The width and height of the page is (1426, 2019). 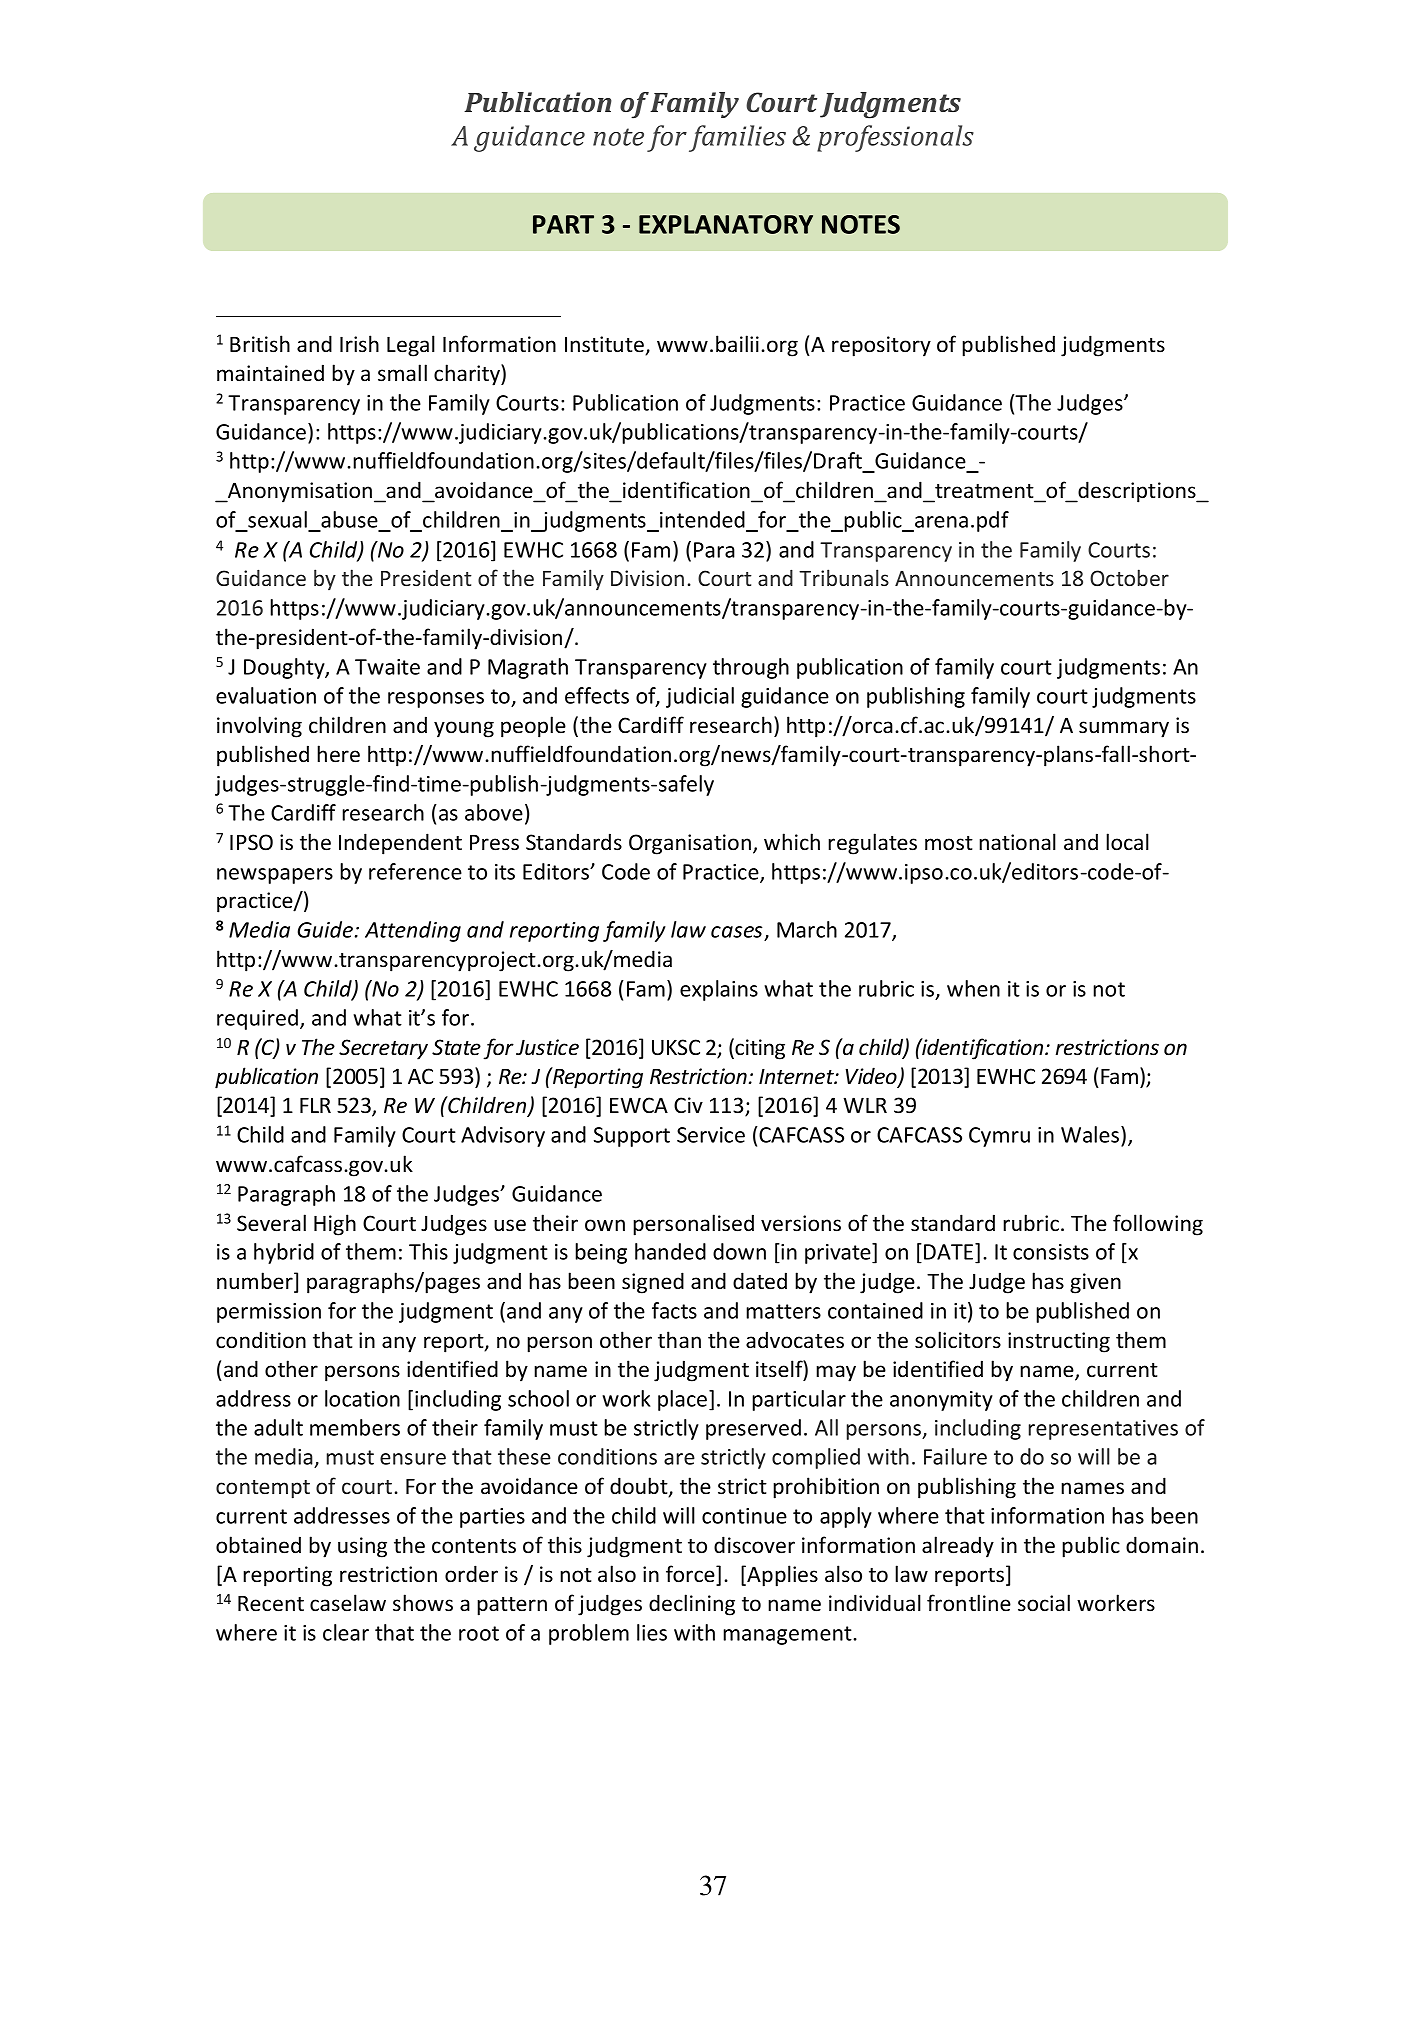 I want to click on Wales, so click(x=1091, y=1136).
